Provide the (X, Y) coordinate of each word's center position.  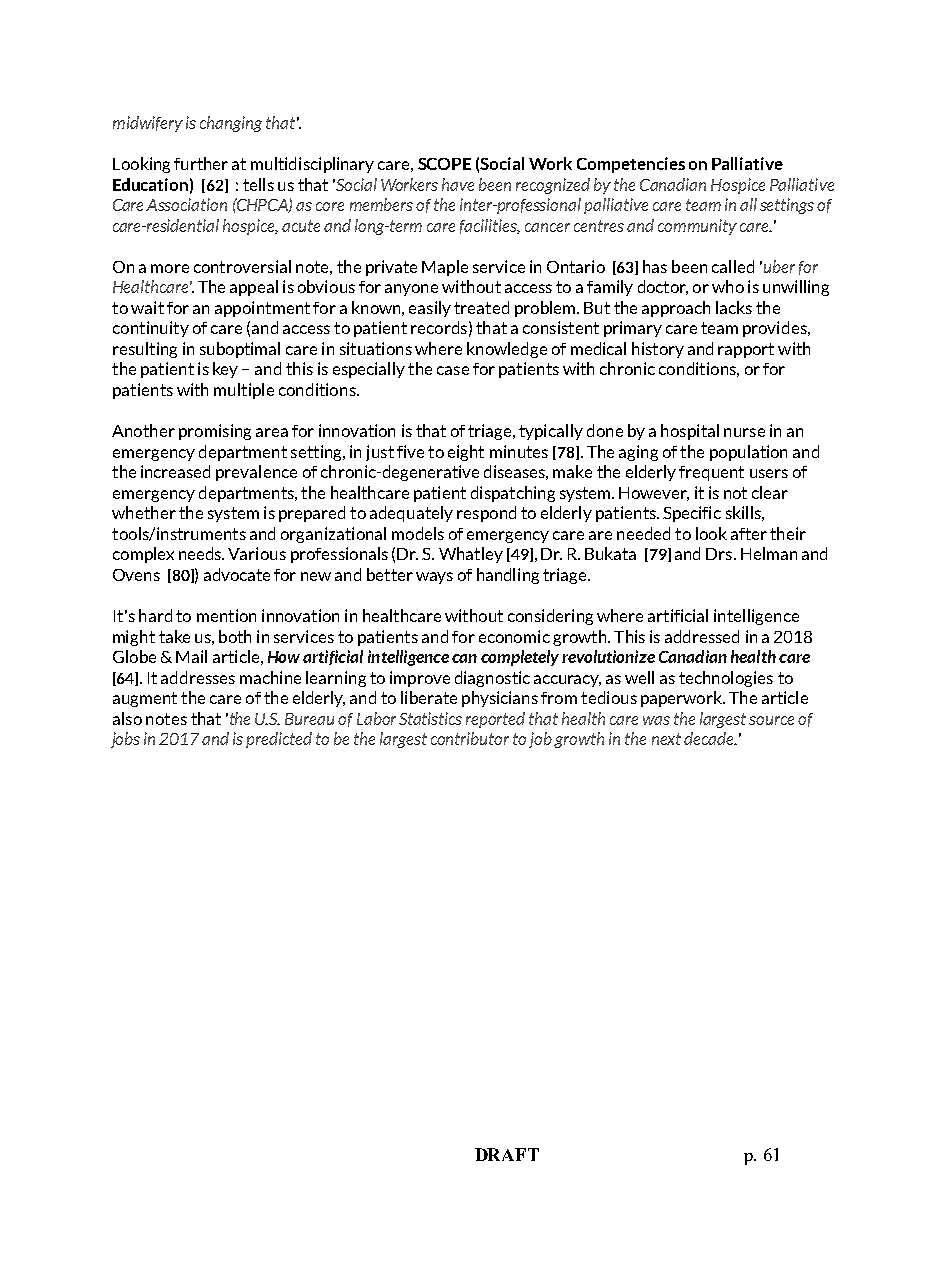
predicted (279, 740)
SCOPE (444, 164)
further (201, 163)
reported (495, 720)
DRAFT (507, 1154)
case (453, 370)
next (666, 739)
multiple (244, 391)
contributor (470, 738)
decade (710, 738)
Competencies (631, 165)
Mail (191, 656)
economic (514, 636)
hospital (690, 432)
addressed (702, 636)
